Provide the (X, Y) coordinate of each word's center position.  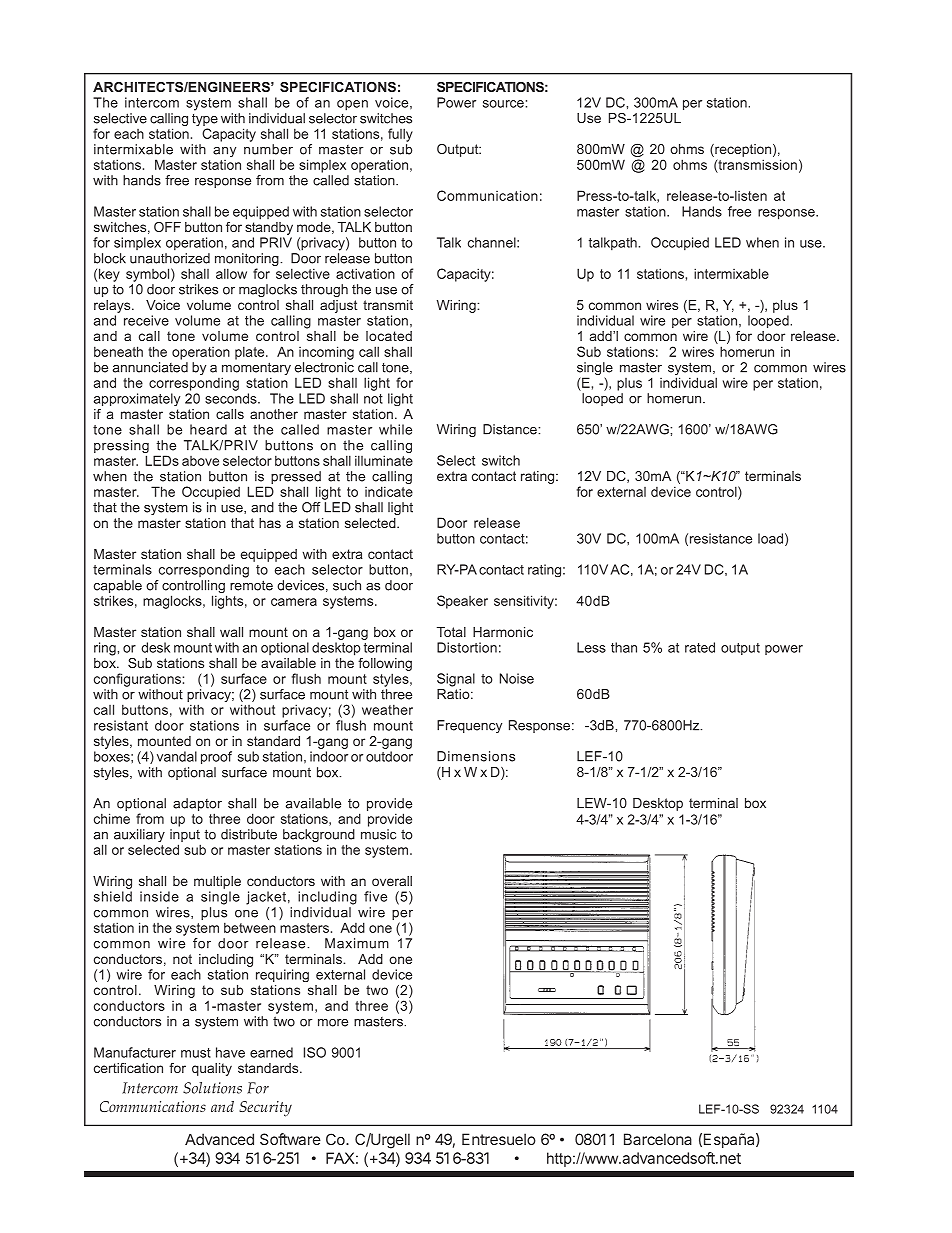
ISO (315, 1052)
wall (231, 632)
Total (451, 632)
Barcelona (658, 1139)
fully (400, 135)
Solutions (212, 1088)
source (503, 104)
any (224, 152)
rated (700, 647)
